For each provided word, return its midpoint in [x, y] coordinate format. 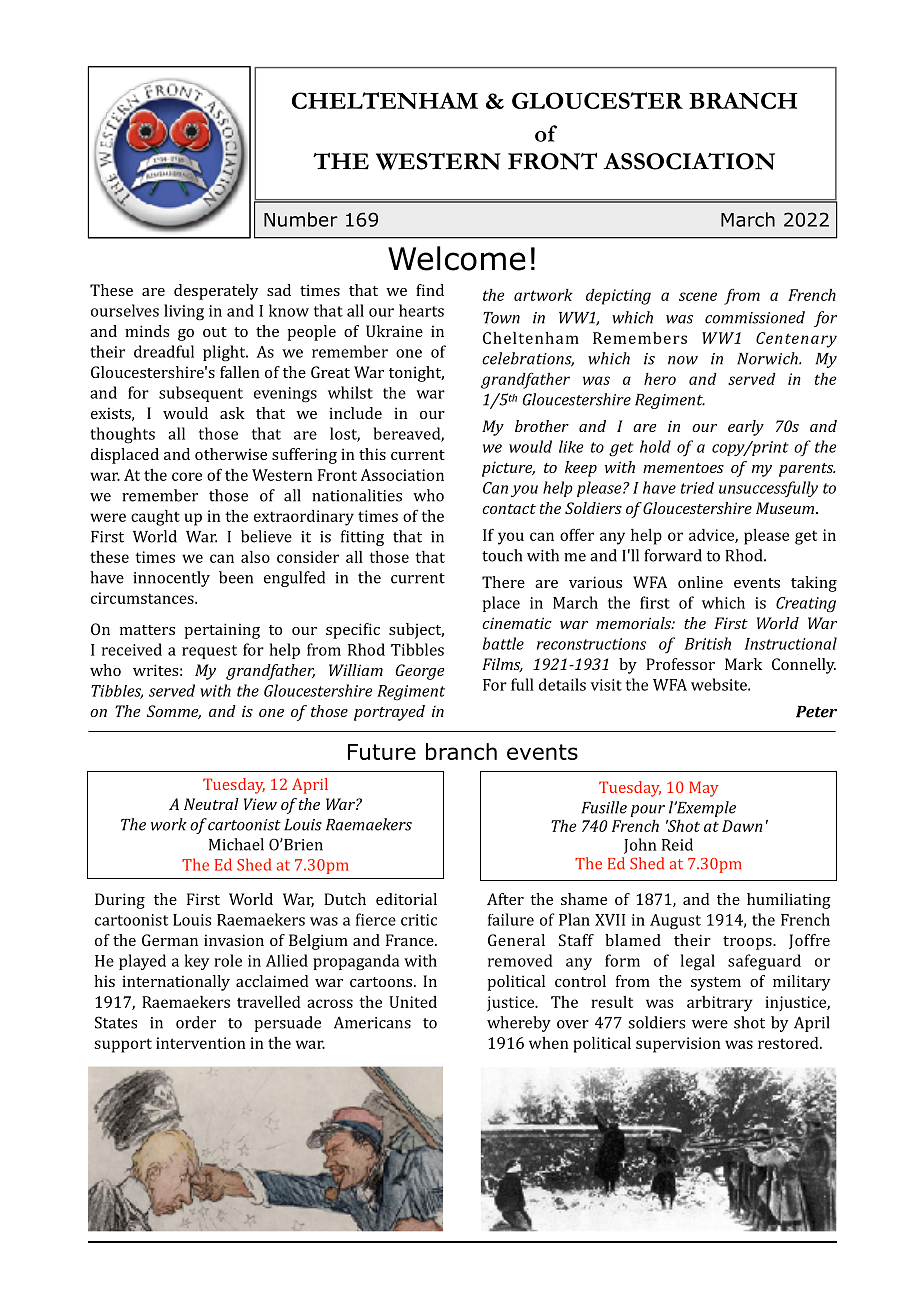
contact [509, 509]
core [187, 476]
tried [697, 488]
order [196, 1022]
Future [382, 752]
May [704, 789]
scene [698, 296]
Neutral [211, 804]
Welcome [457, 258]
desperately [216, 292]
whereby [519, 1024]
